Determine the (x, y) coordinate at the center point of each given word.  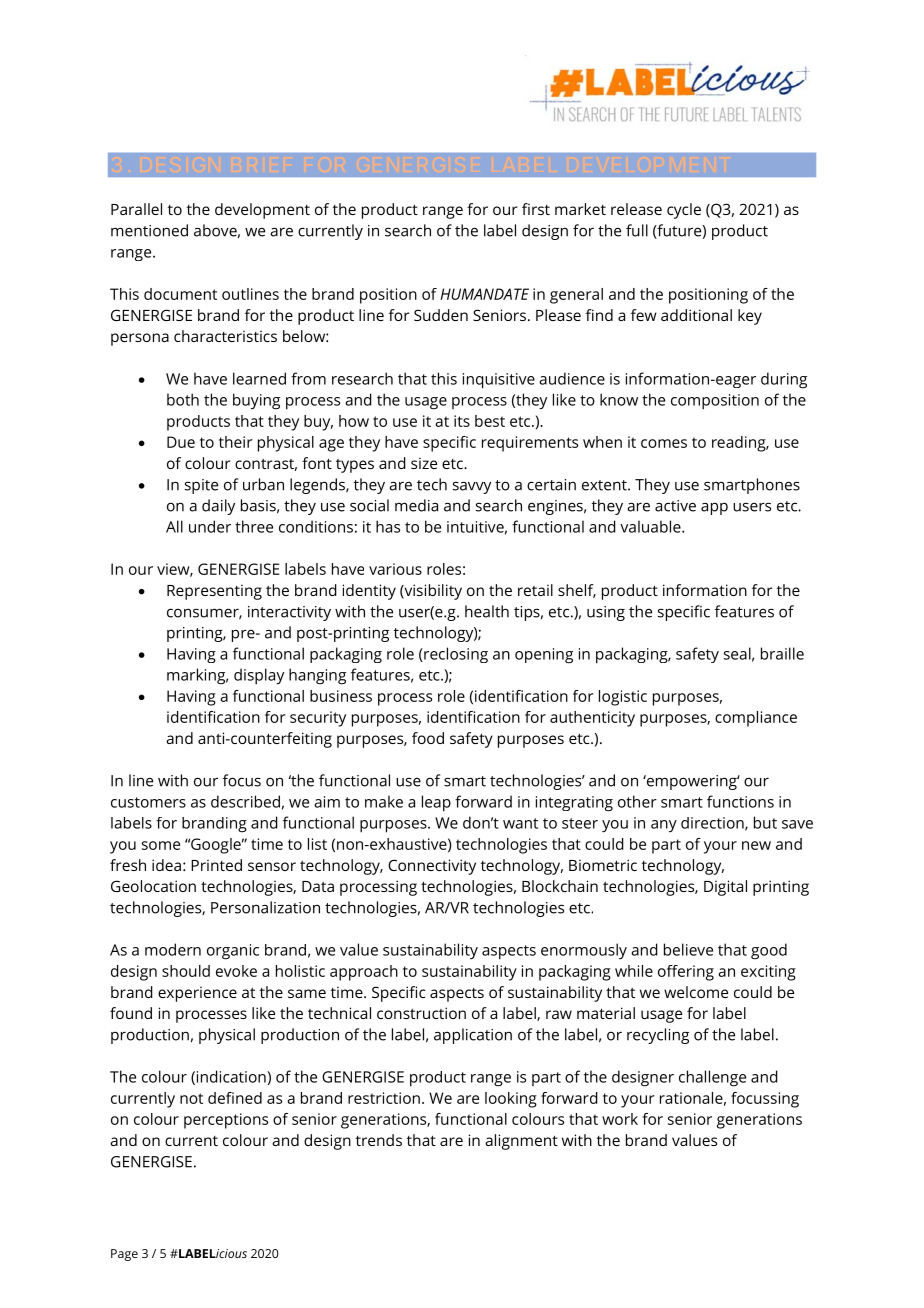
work (620, 1119)
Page (124, 1255)
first (536, 209)
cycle (684, 211)
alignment (521, 1142)
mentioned (149, 230)
